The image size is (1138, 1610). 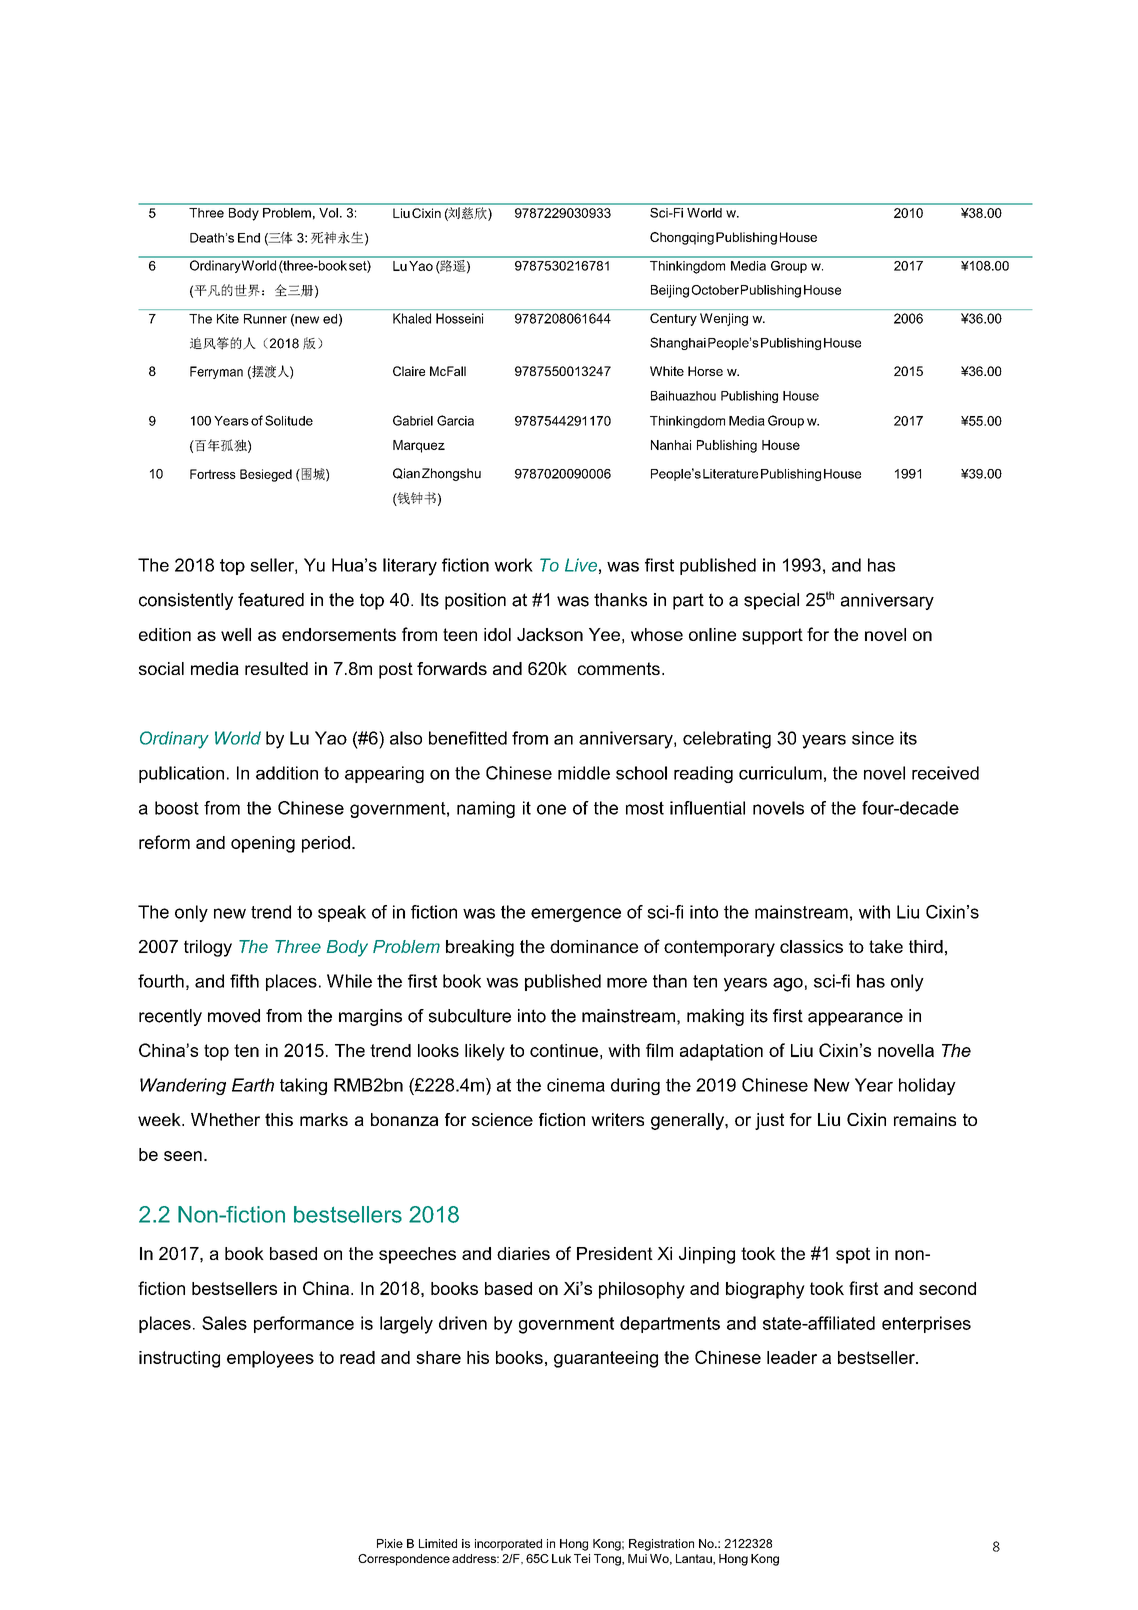 What do you see at coordinates (265, 319) in the document?
I see `Runner` at bounding box center [265, 319].
